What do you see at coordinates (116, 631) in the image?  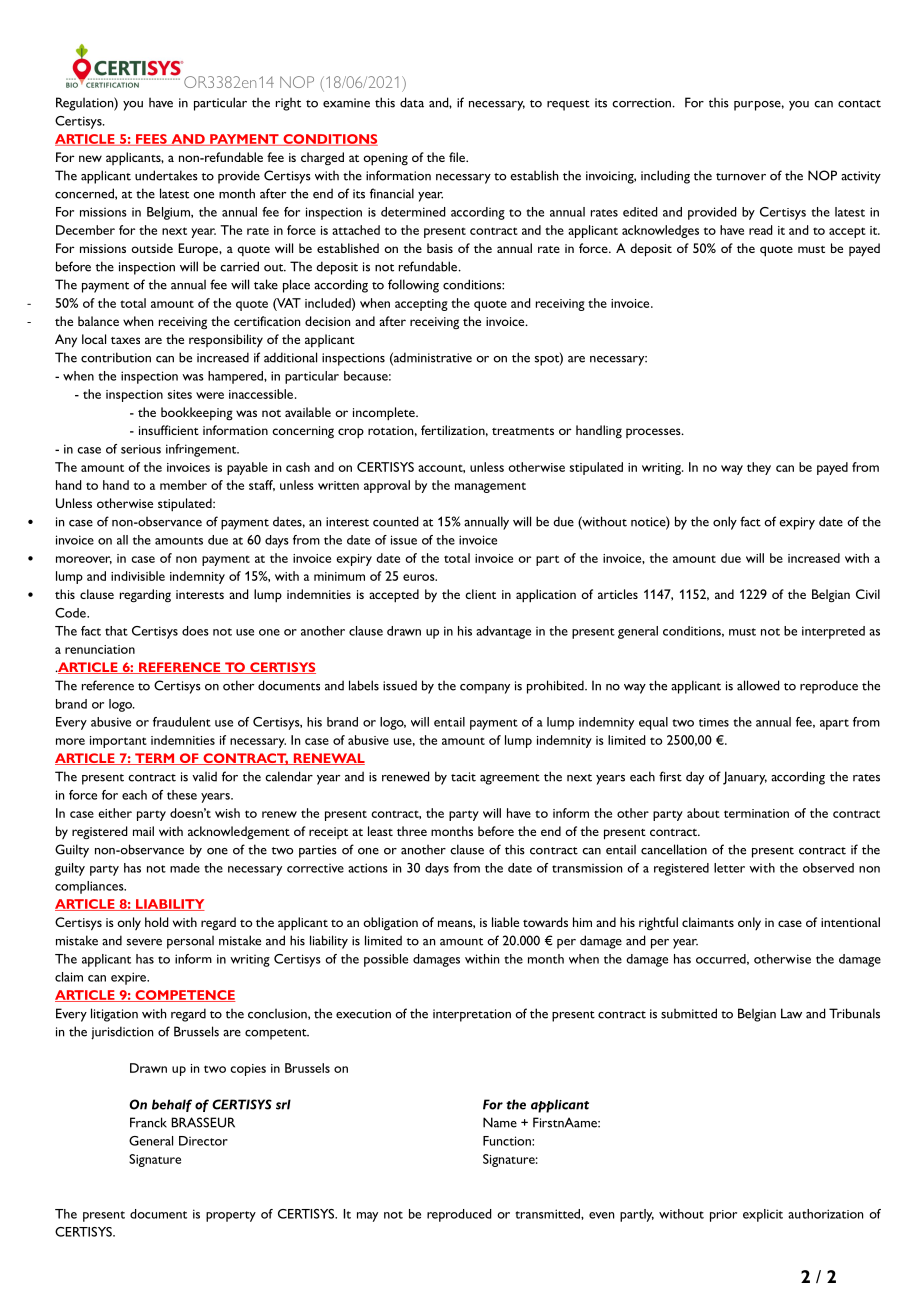 I see `that` at bounding box center [116, 631].
